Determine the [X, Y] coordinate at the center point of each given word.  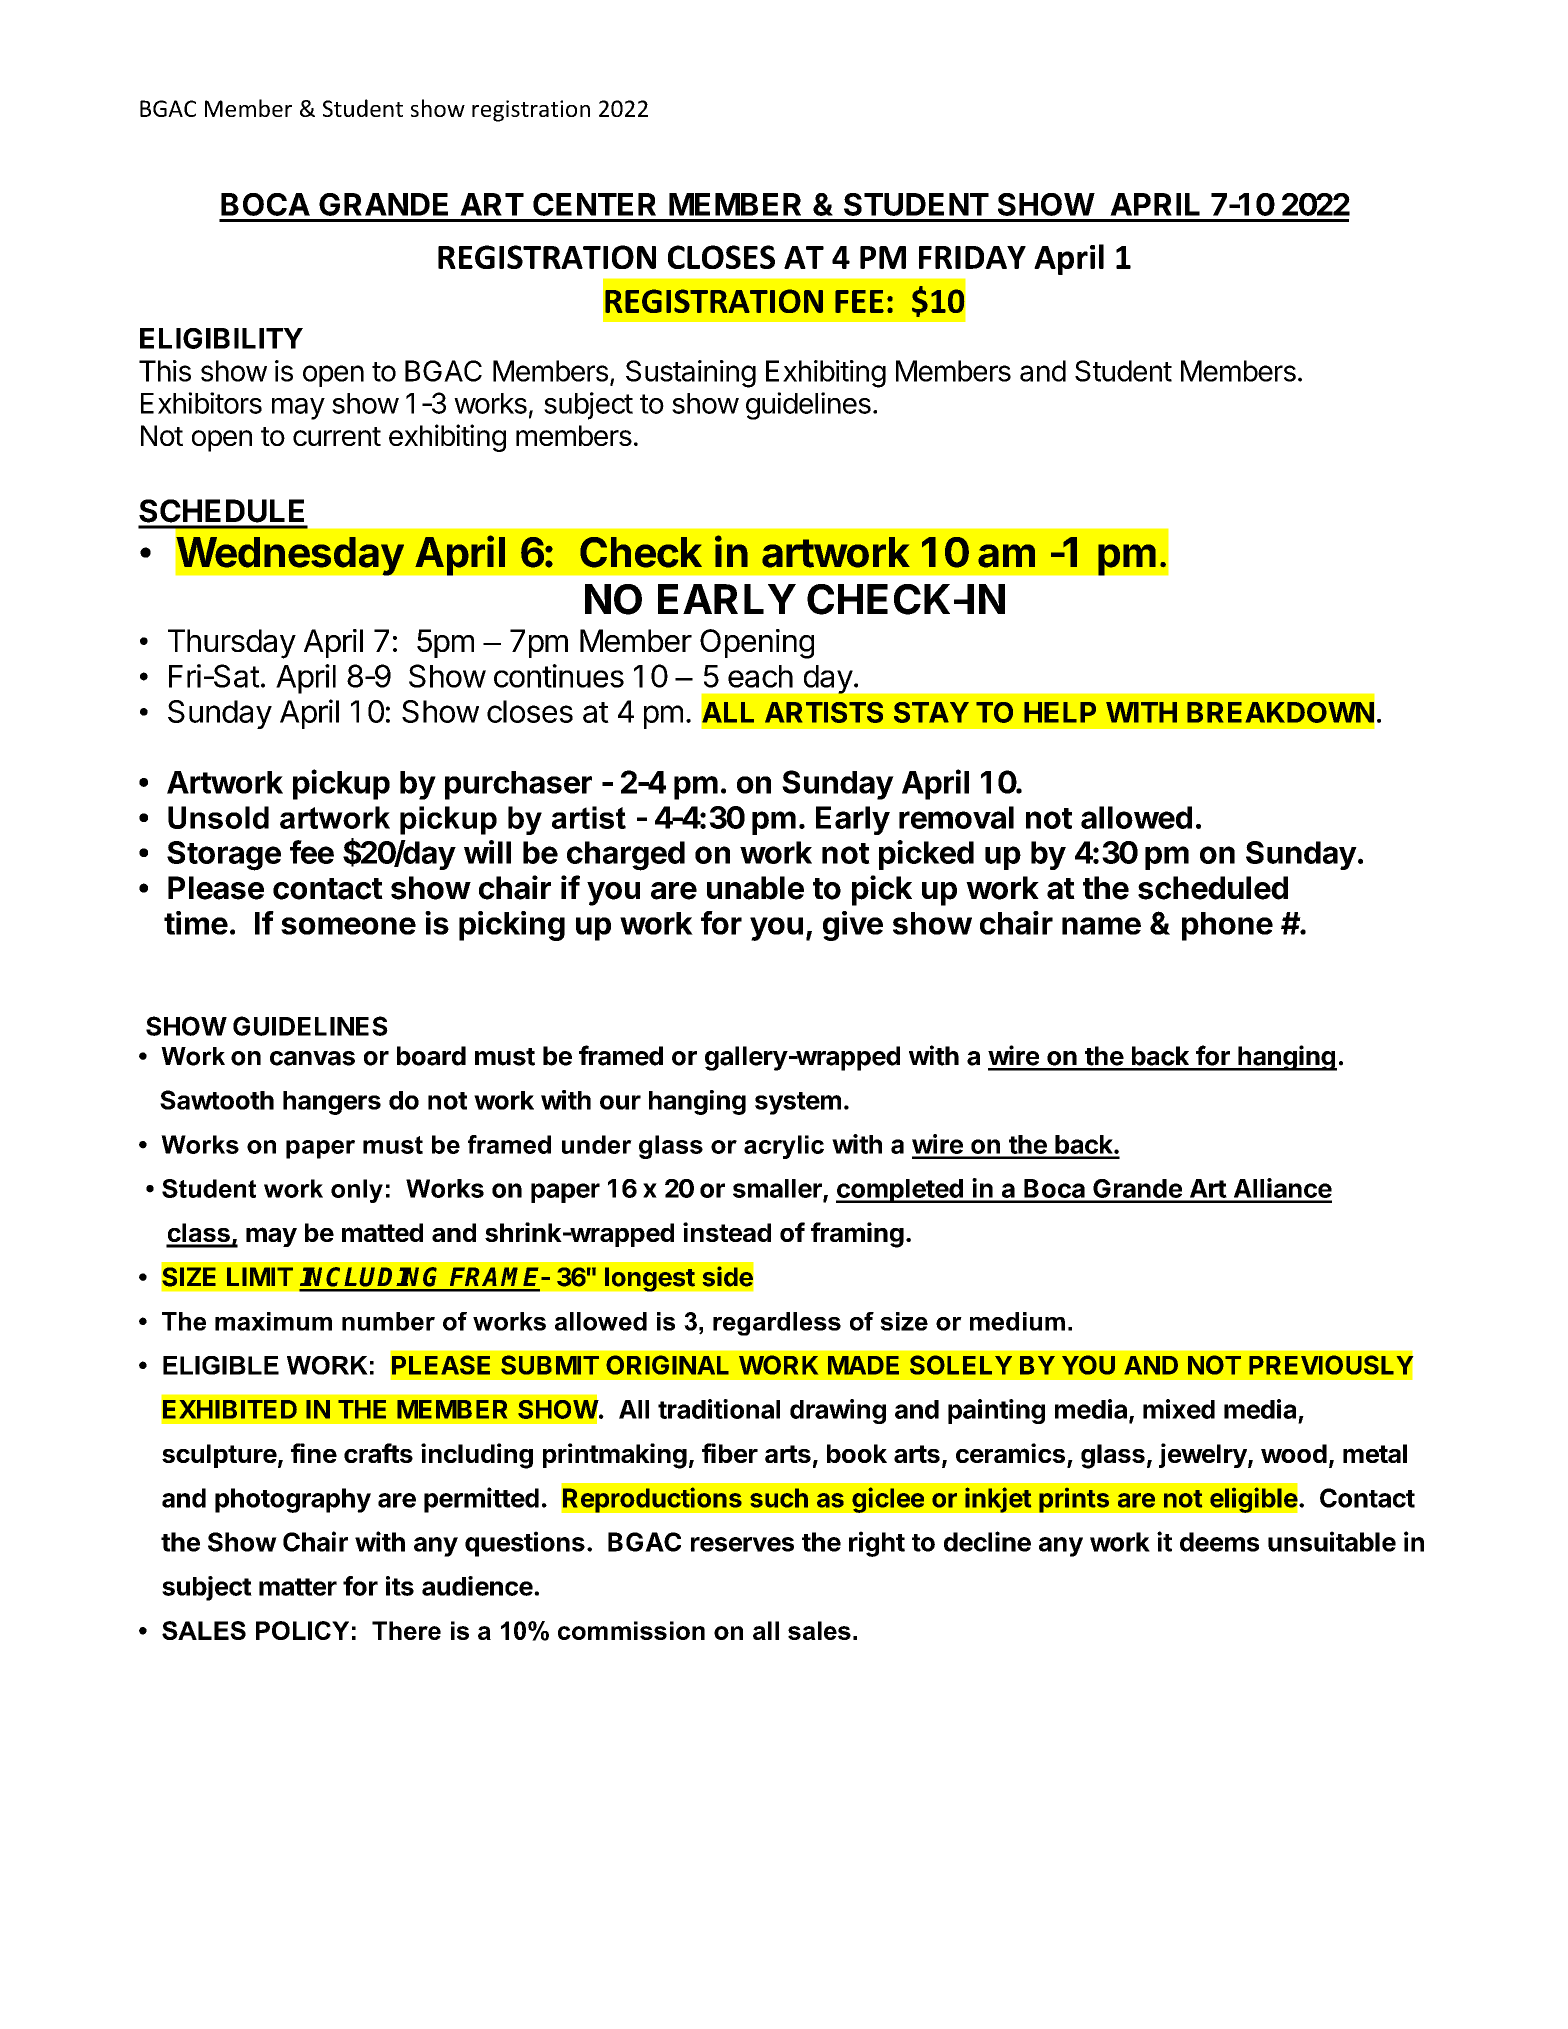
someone [348, 926]
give [853, 926]
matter [298, 1587]
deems [1219, 1542]
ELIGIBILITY [221, 338]
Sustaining [691, 374]
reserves [742, 1544]
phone [1227, 926]
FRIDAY [972, 257]
